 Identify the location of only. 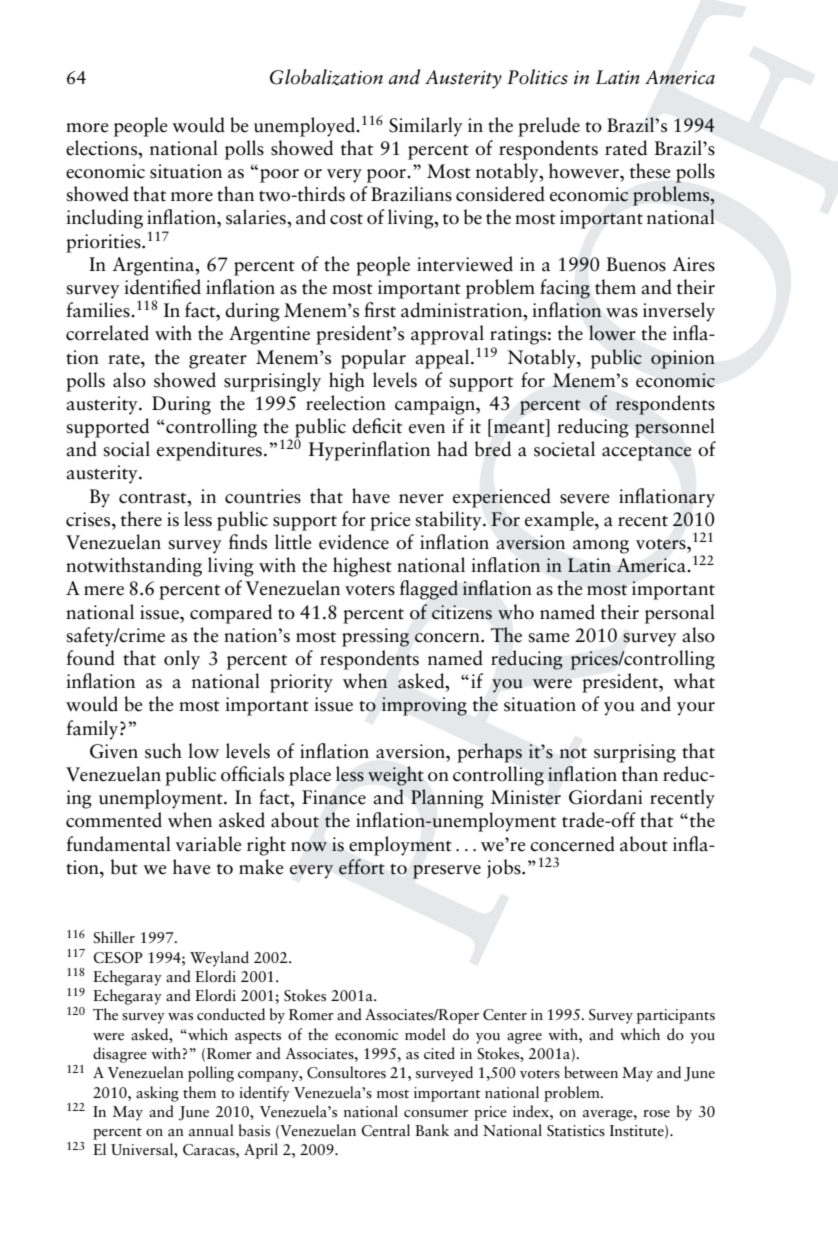
(182, 660).
